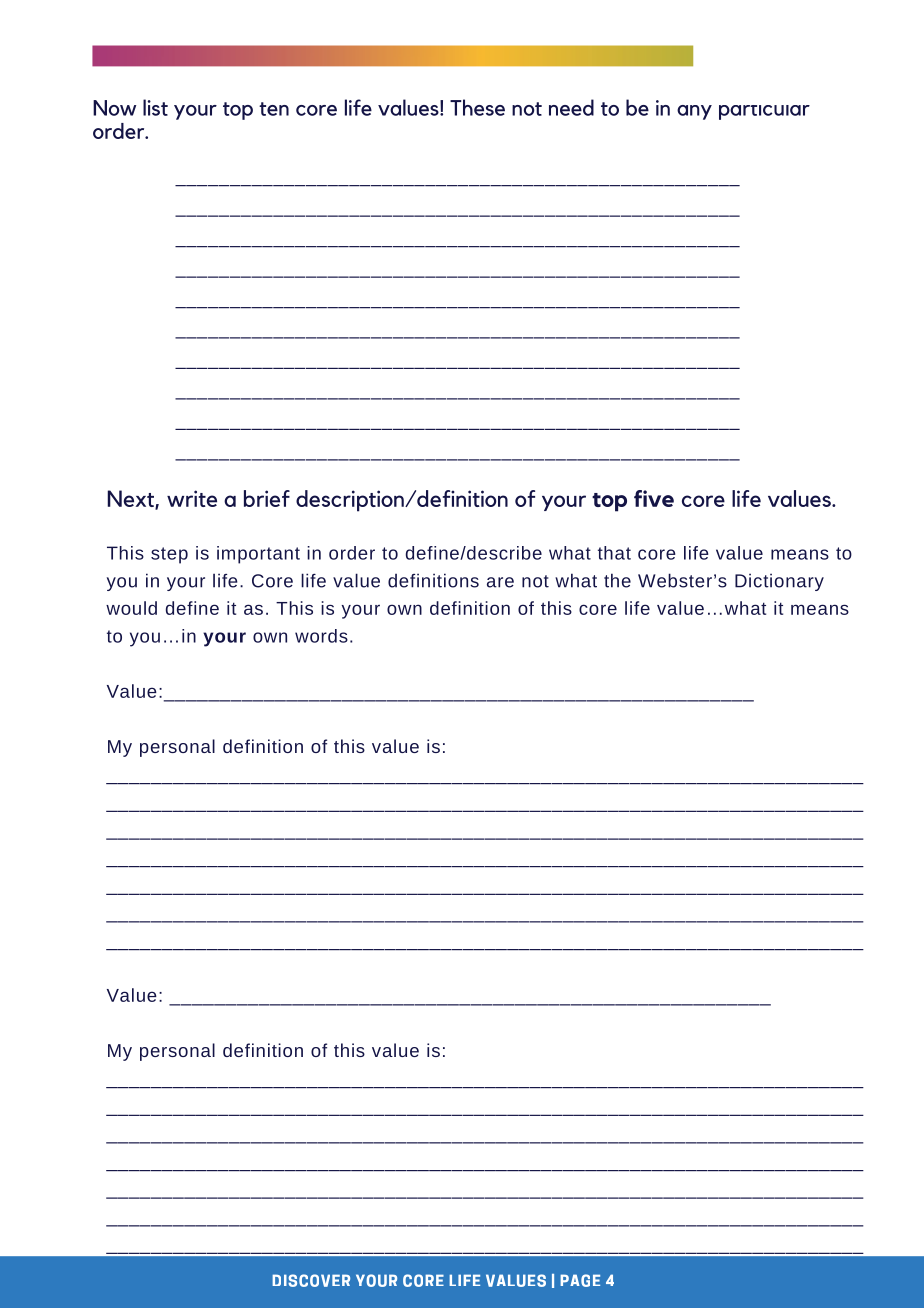 The width and height of the screenshot is (924, 1308). Describe the element at coordinates (779, 582) in the screenshot. I see `Dictionary` at that location.
